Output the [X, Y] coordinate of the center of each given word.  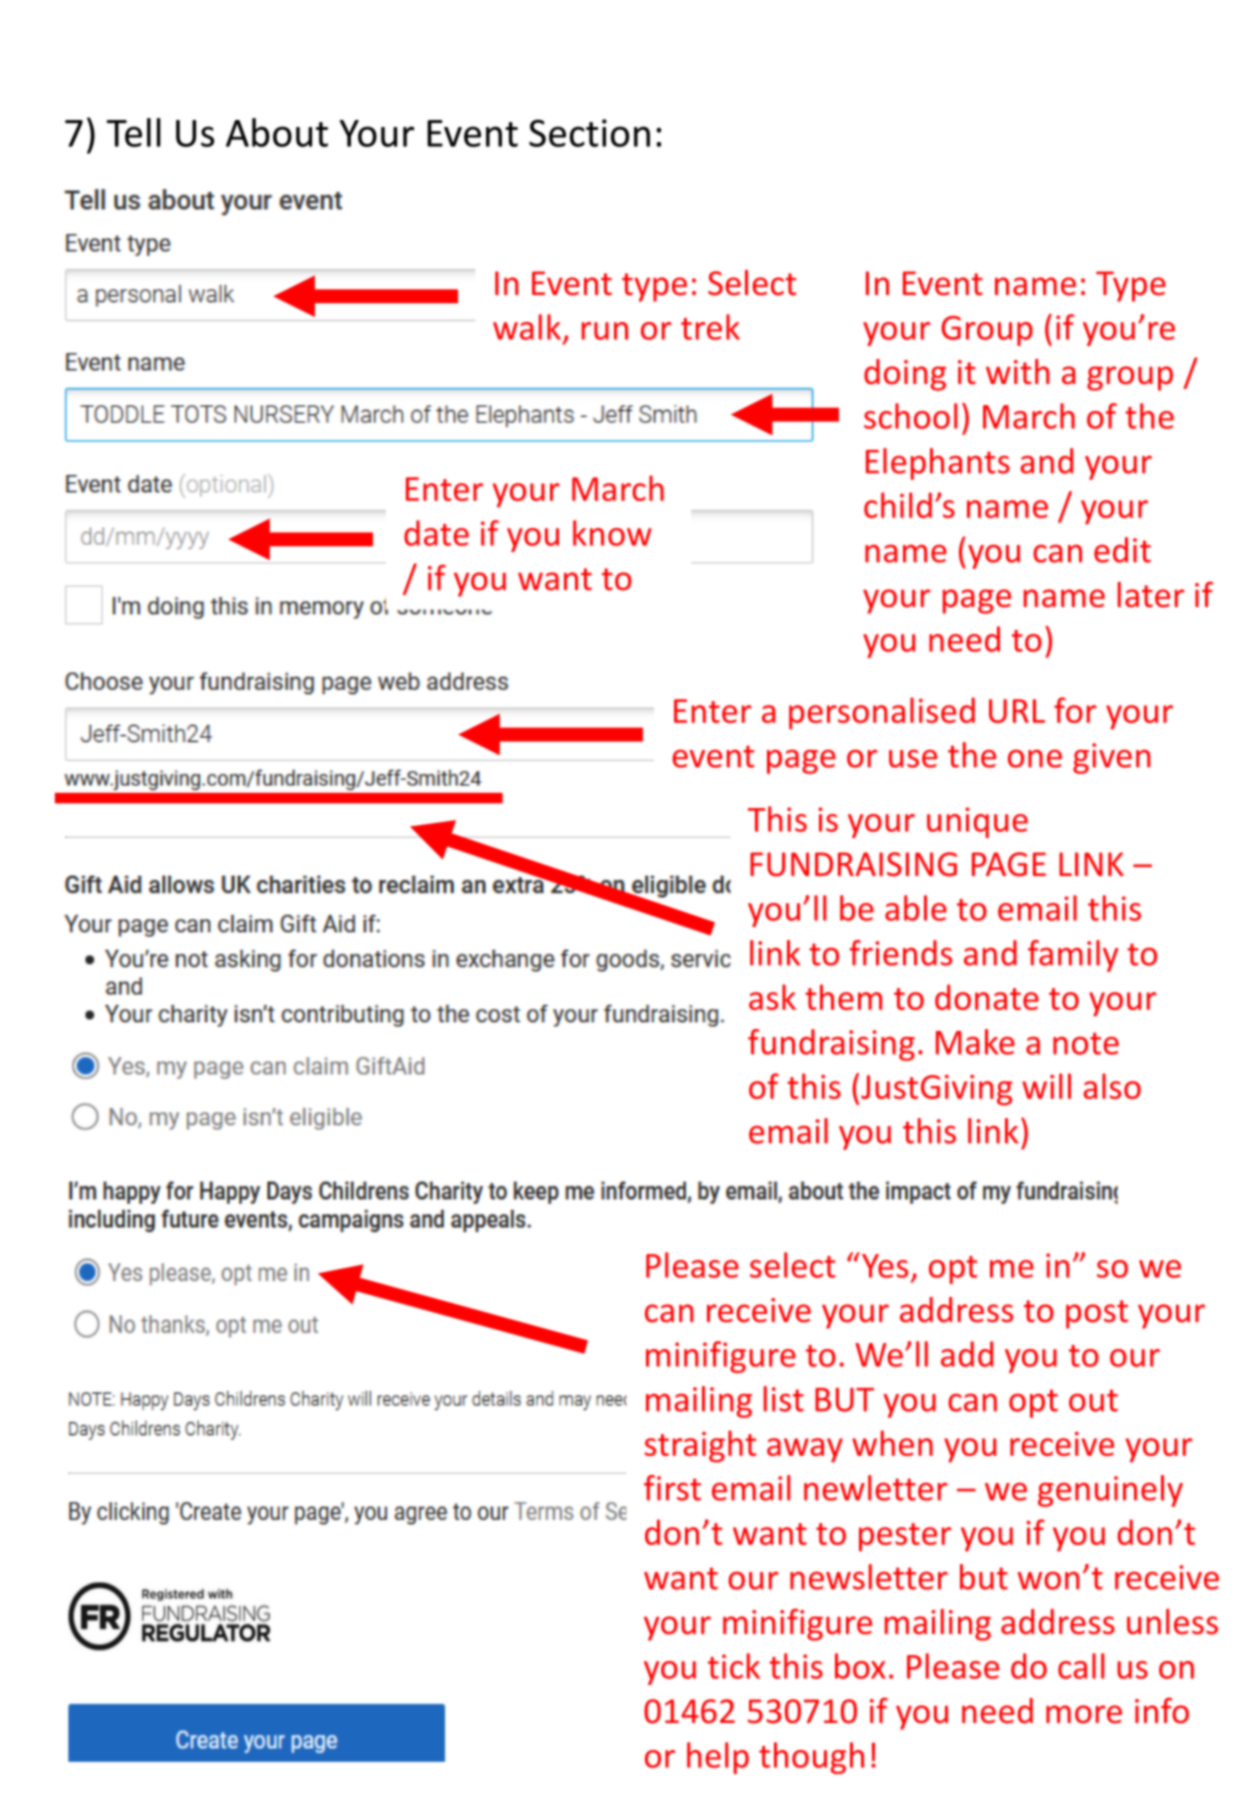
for [1075, 710]
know [612, 533]
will [1046, 1086]
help [718, 1758]
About [277, 132]
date [436, 533]
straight [700, 1446]
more [1084, 1714]
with [1017, 372]
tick [734, 1666]
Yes [883, 1265]
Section [589, 133]
